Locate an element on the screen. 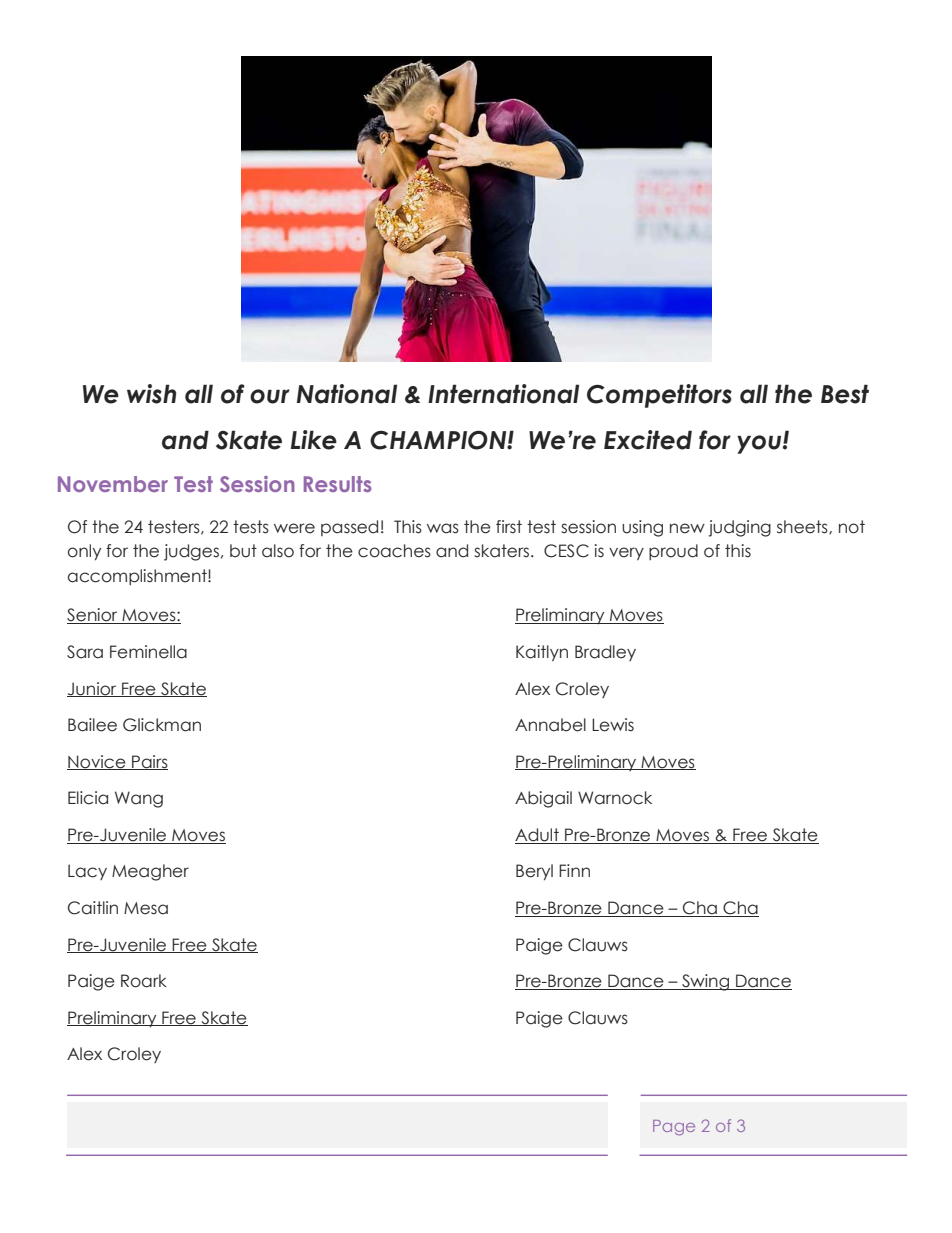  Warnock is located at coordinates (615, 798).
